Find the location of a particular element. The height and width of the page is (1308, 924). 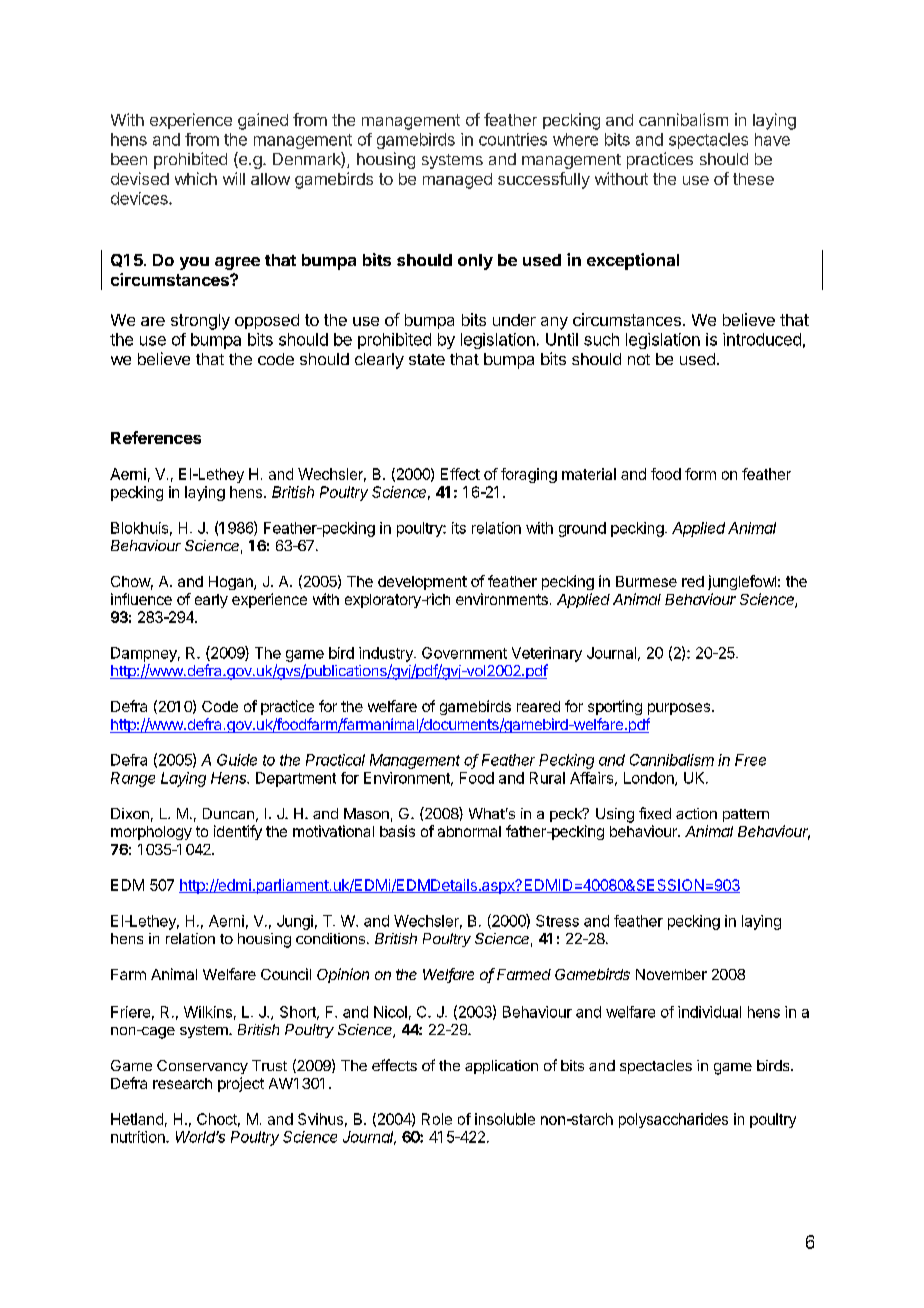

Hogan is located at coordinates (232, 583).
